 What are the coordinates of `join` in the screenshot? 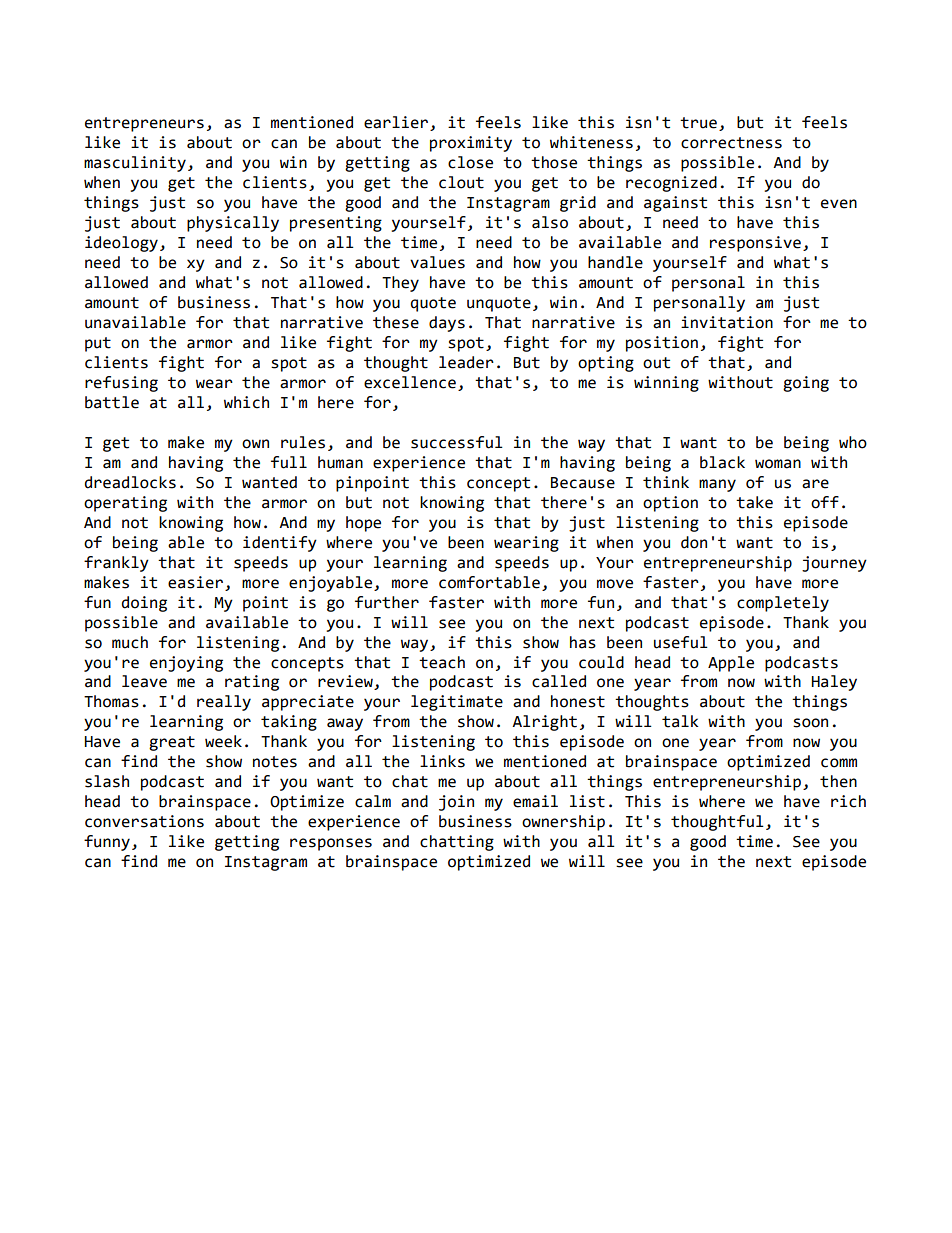 It's located at (456, 803).
